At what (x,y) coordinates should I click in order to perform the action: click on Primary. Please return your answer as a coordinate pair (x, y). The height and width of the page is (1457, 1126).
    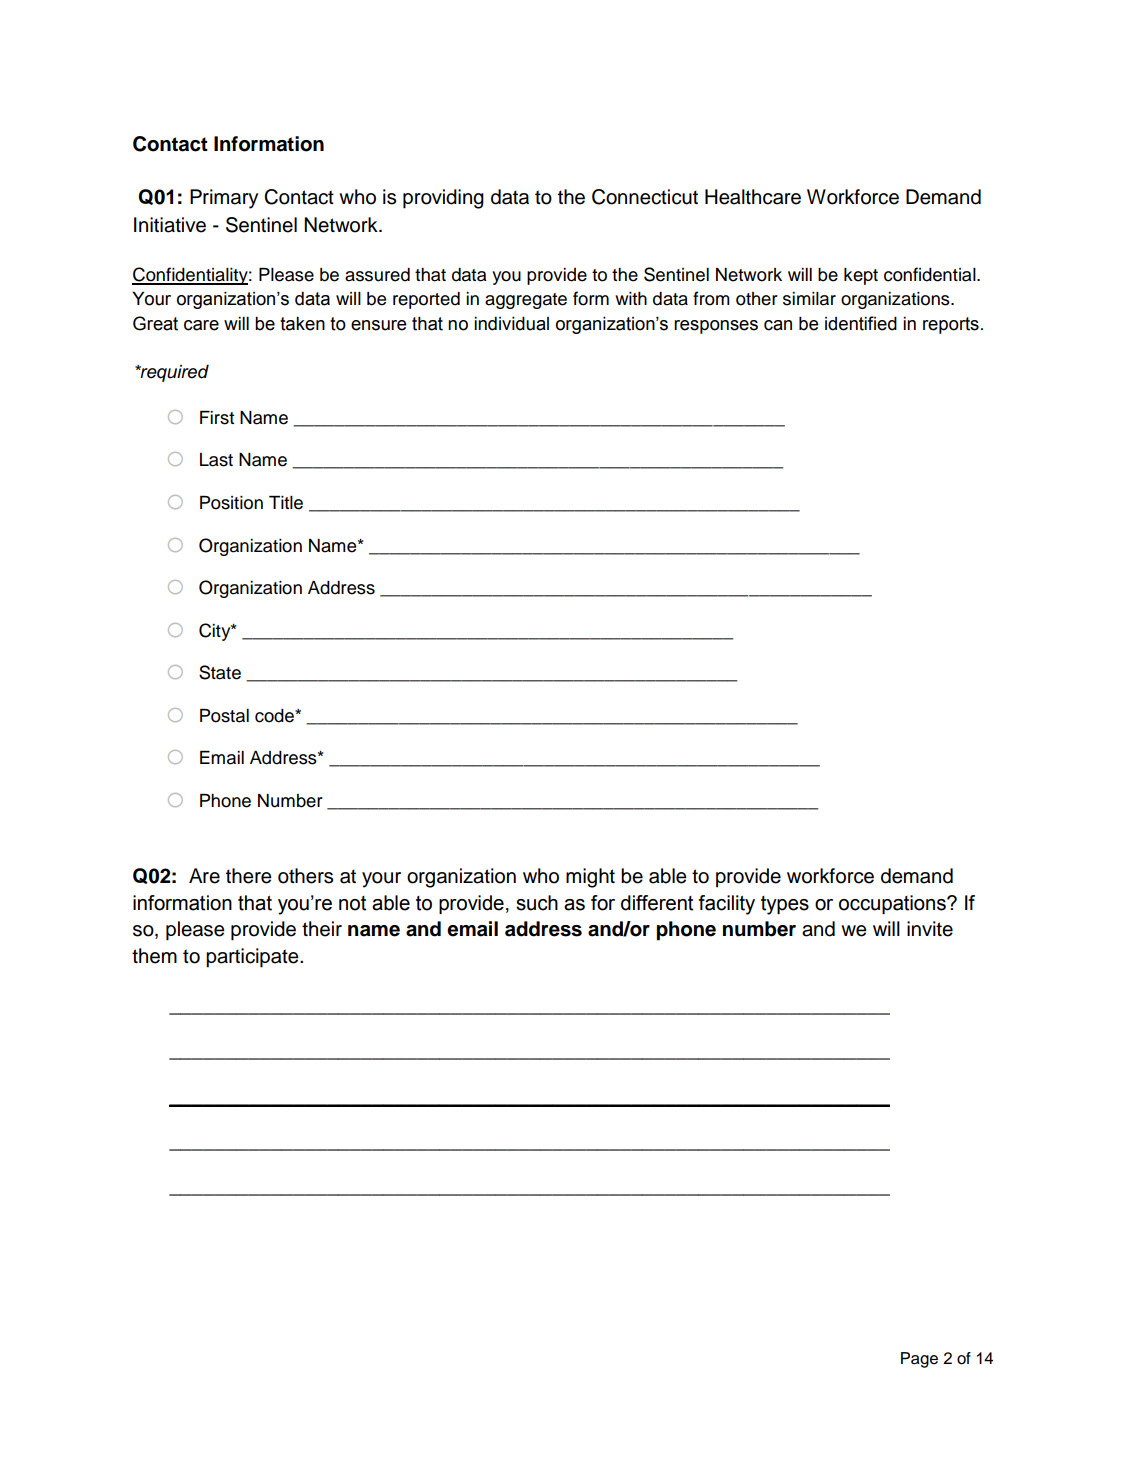
    Looking at the image, I should click on (224, 199).
